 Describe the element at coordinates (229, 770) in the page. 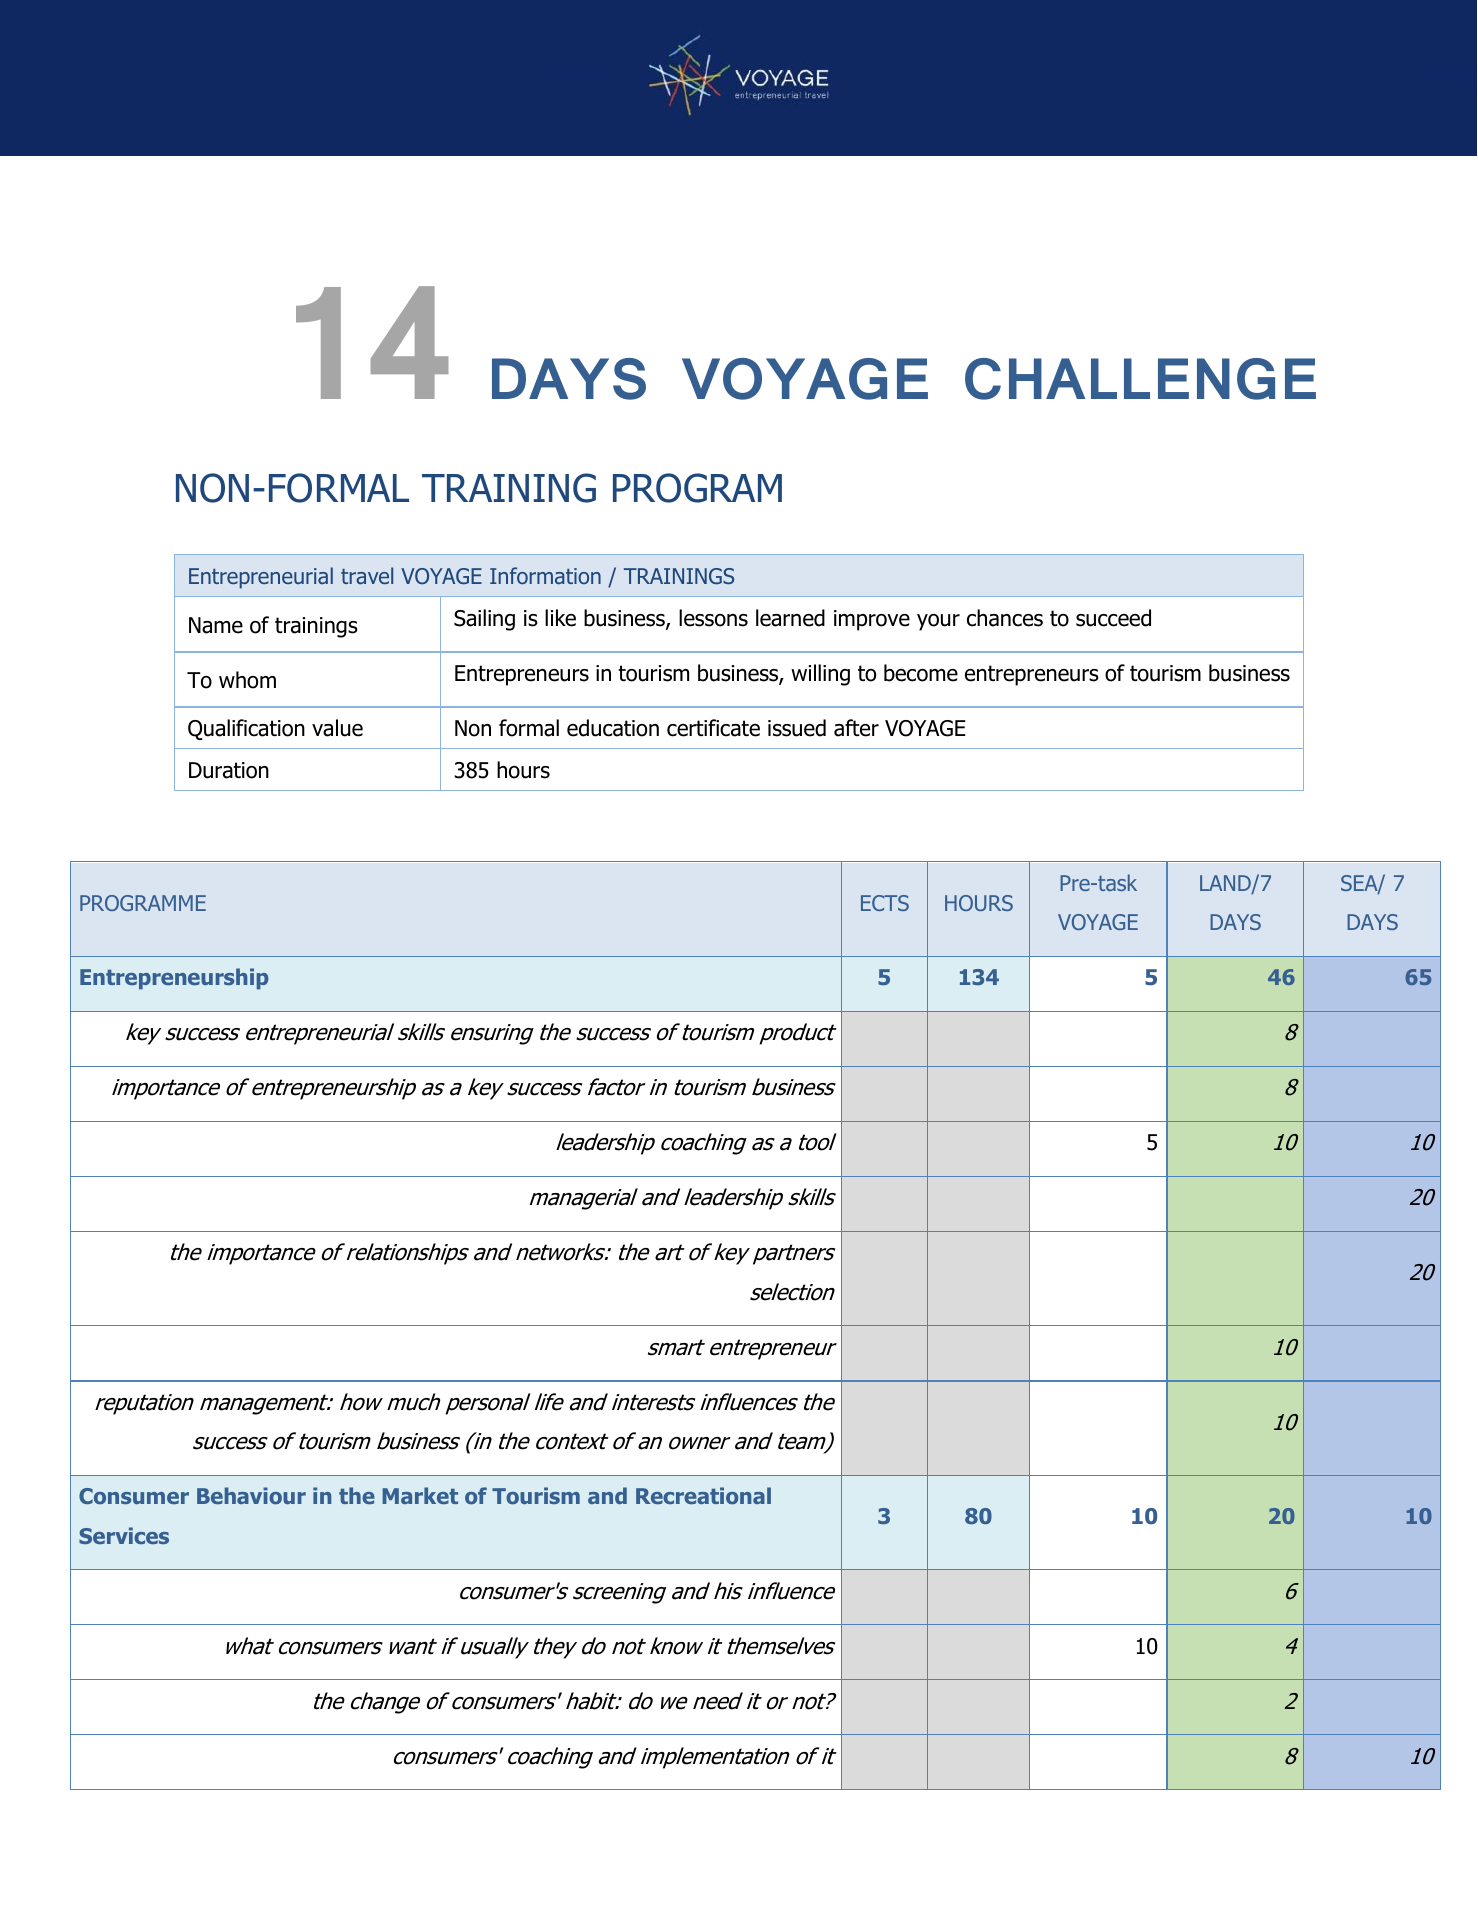

I see `Duration` at that location.
